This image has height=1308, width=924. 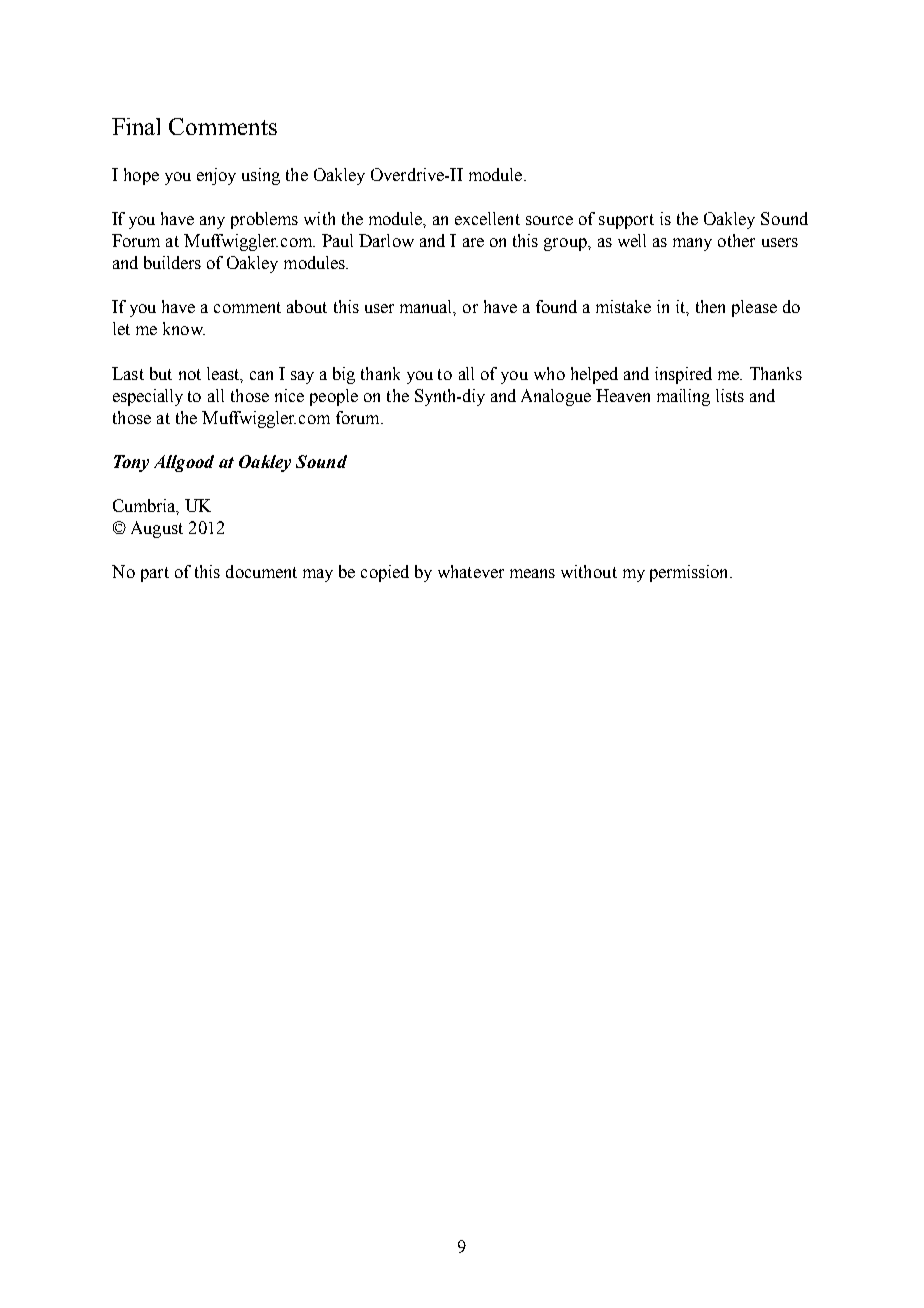 I want to click on Final, so click(x=136, y=126).
